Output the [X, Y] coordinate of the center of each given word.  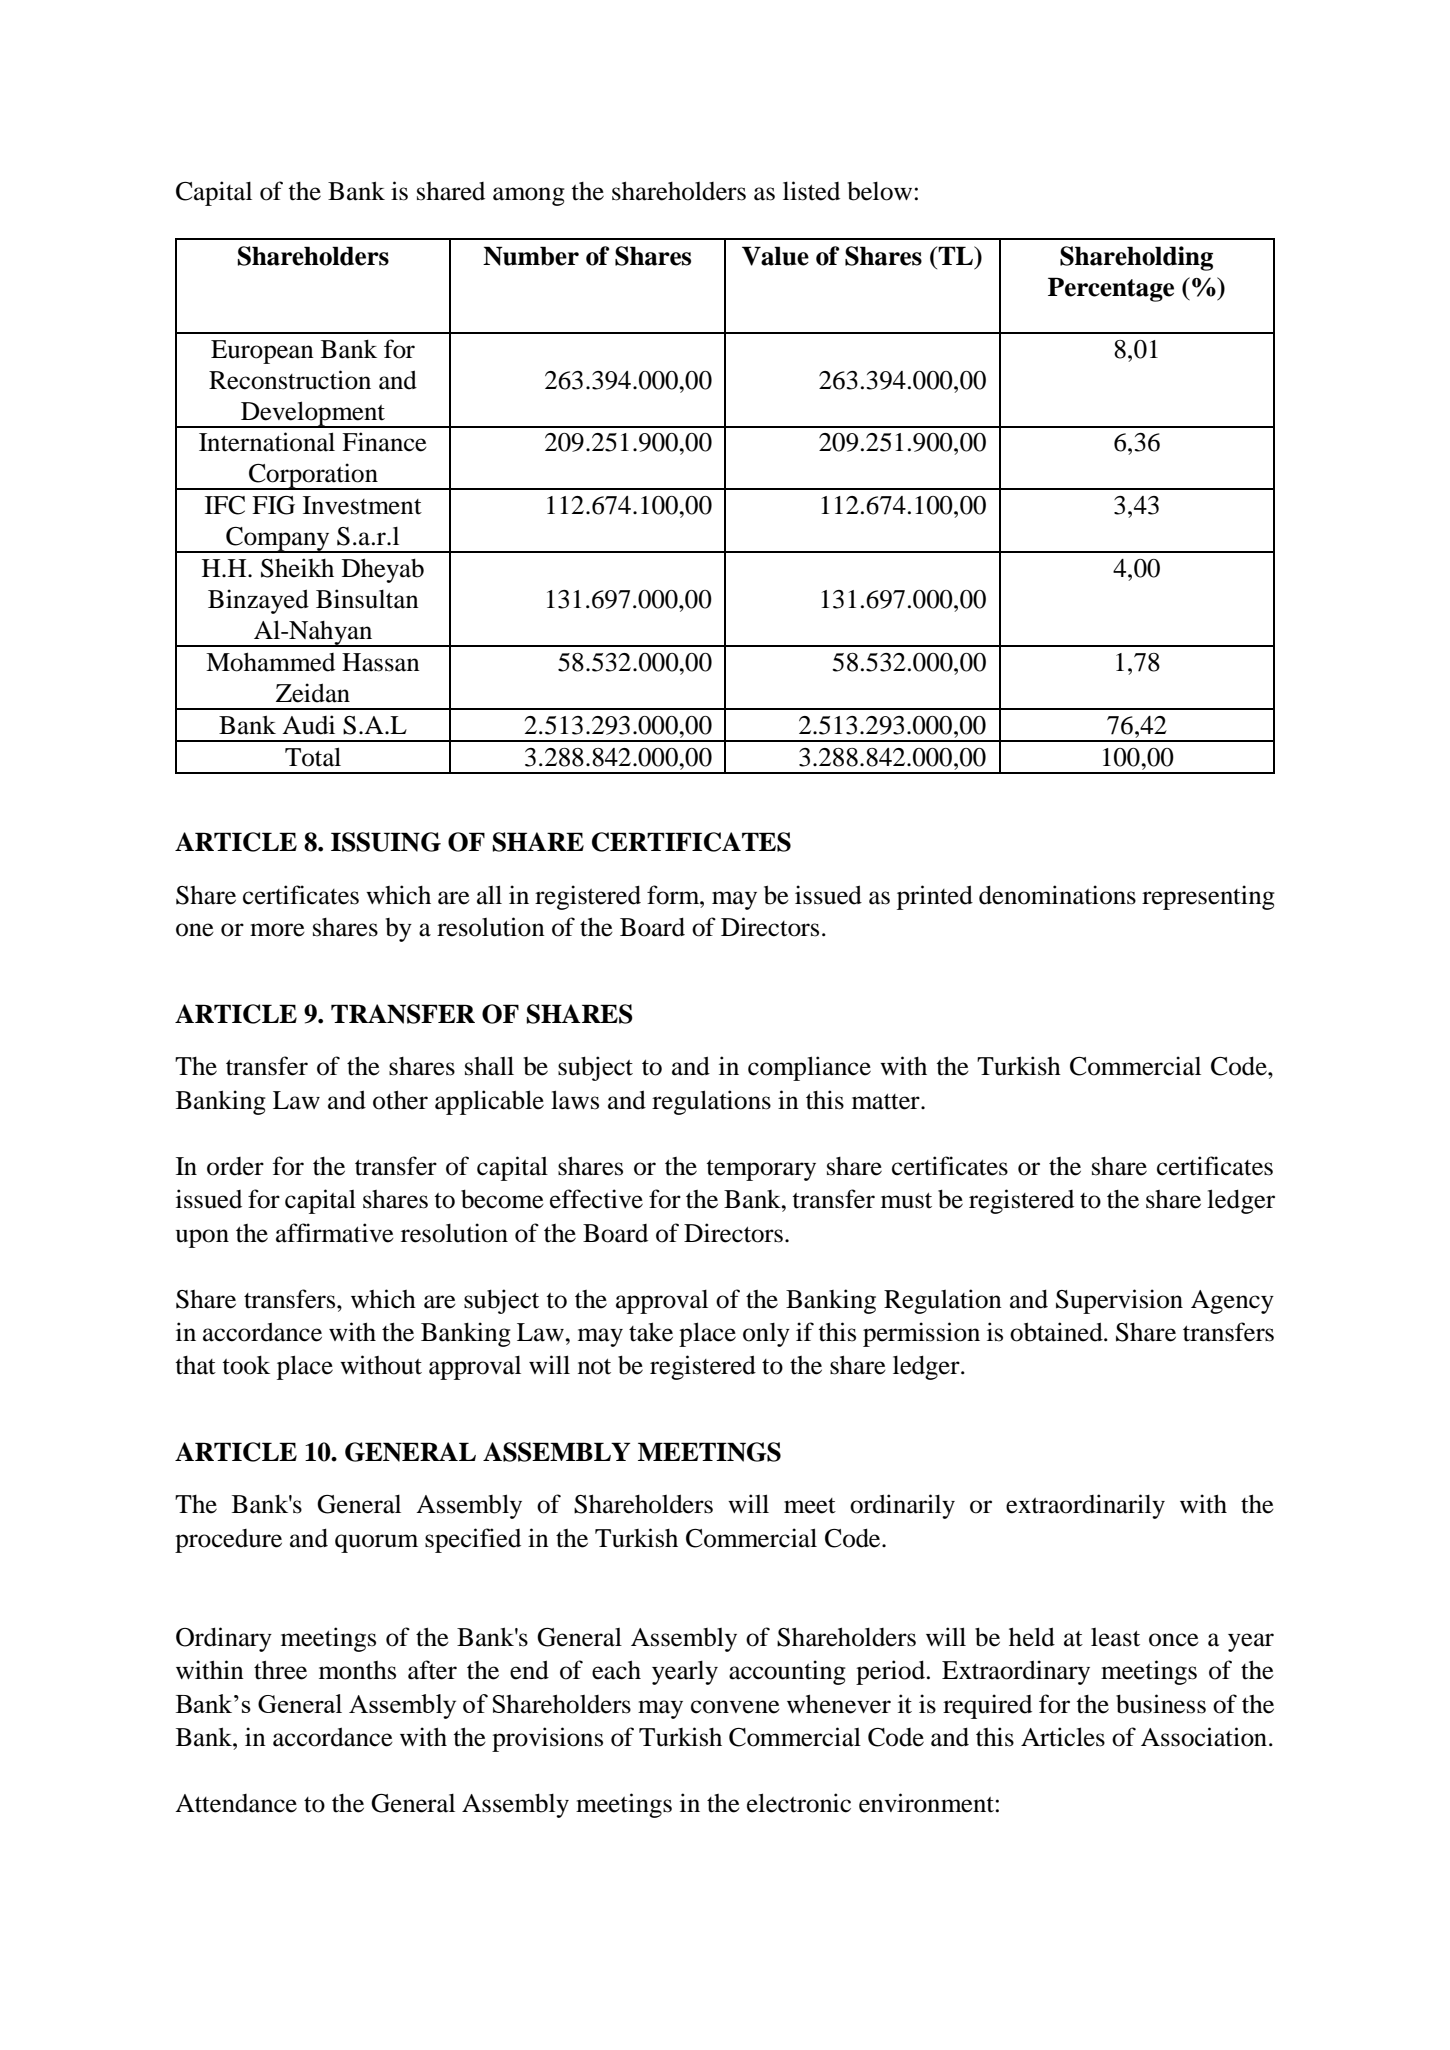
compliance [809, 1068]
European [262, 352]
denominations [1057, 895]
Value [775, 256]
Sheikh [297, 568]
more [277, 930]
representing [1208, 897]
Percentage [1111, 289]
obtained [1057, 1332]
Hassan [381, 662]
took [246, 1365]
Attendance [236, 1803]
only [766, 1335]
